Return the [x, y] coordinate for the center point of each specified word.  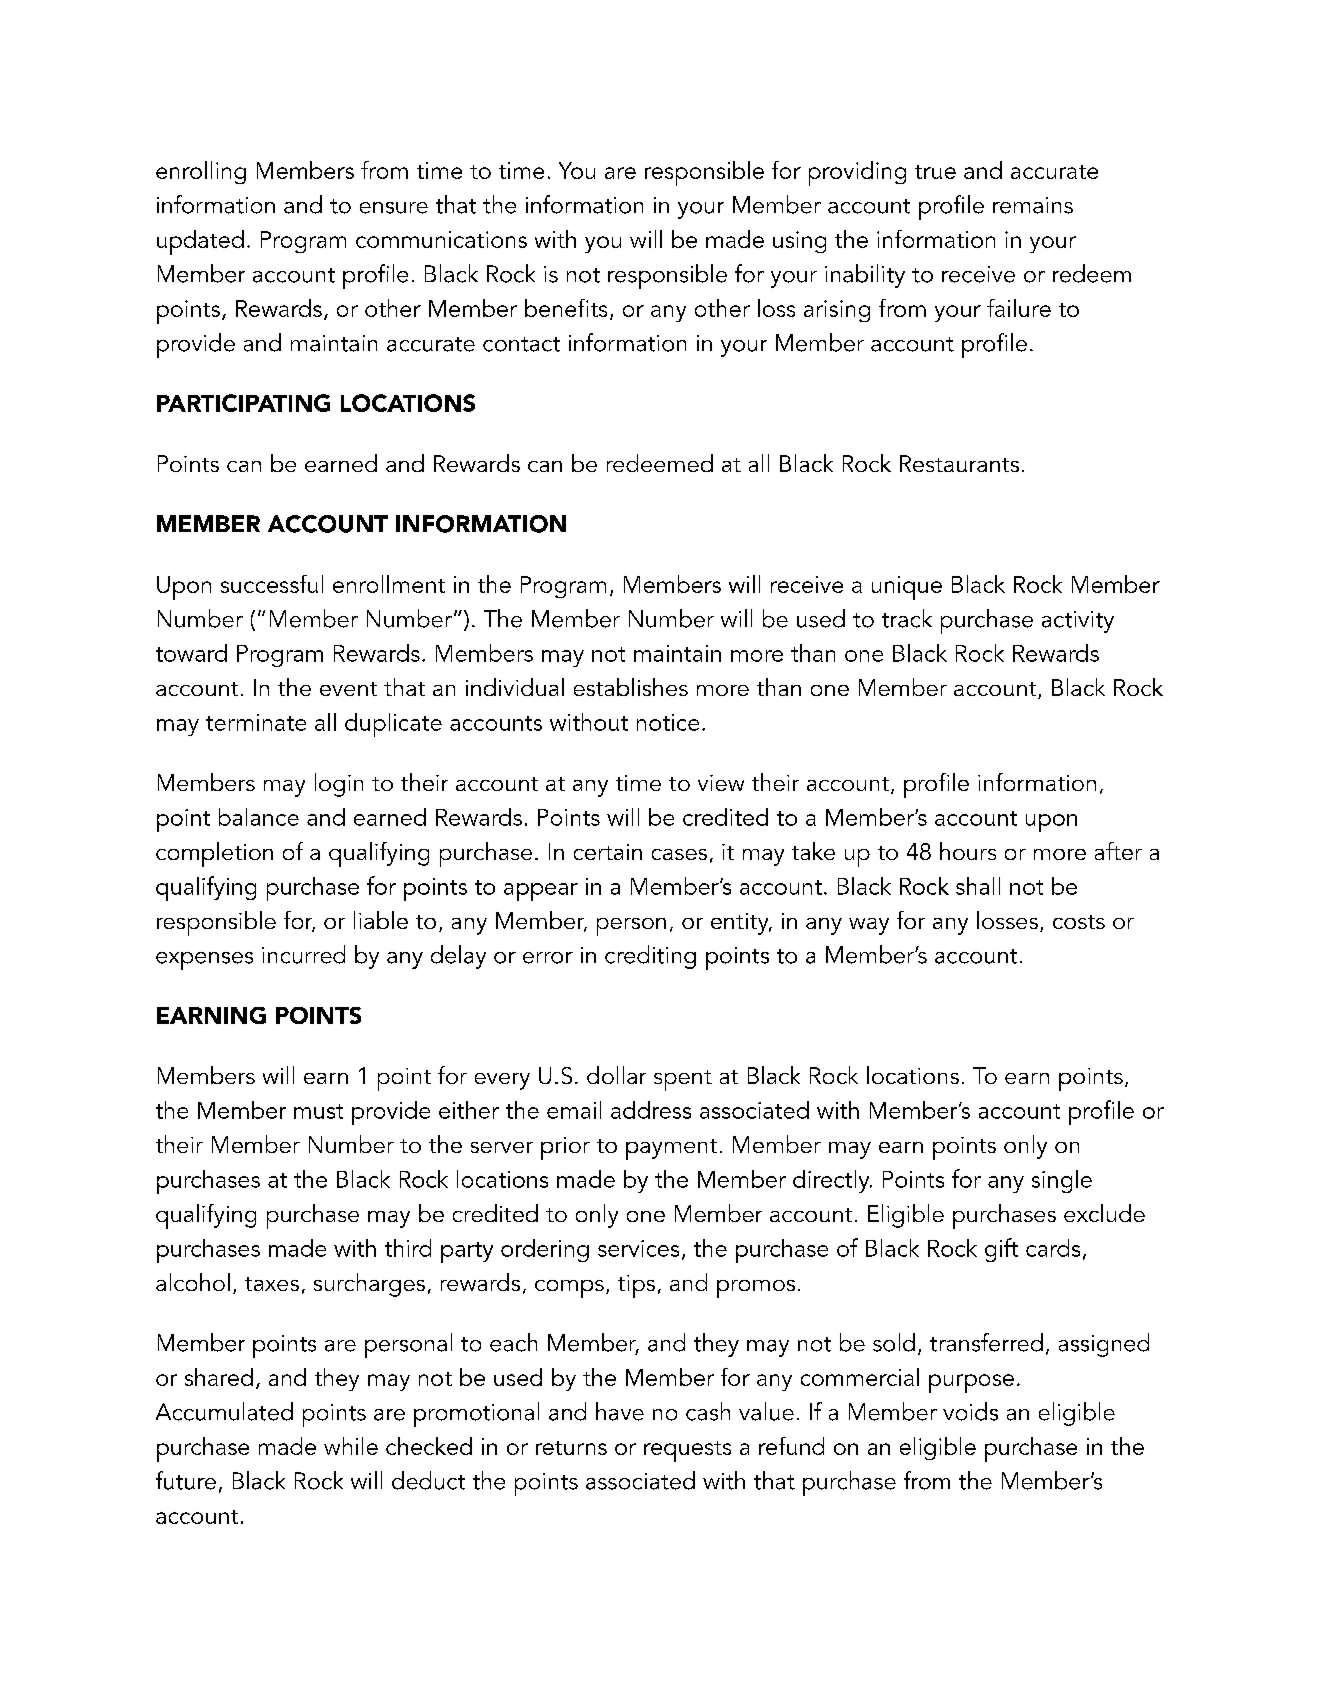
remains [1033, 205]
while [351, 1446]
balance [259, 817]
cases [679, 854]
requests [687, 1451]
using [799, 242]
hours [968, 851]
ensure [394, 208]
